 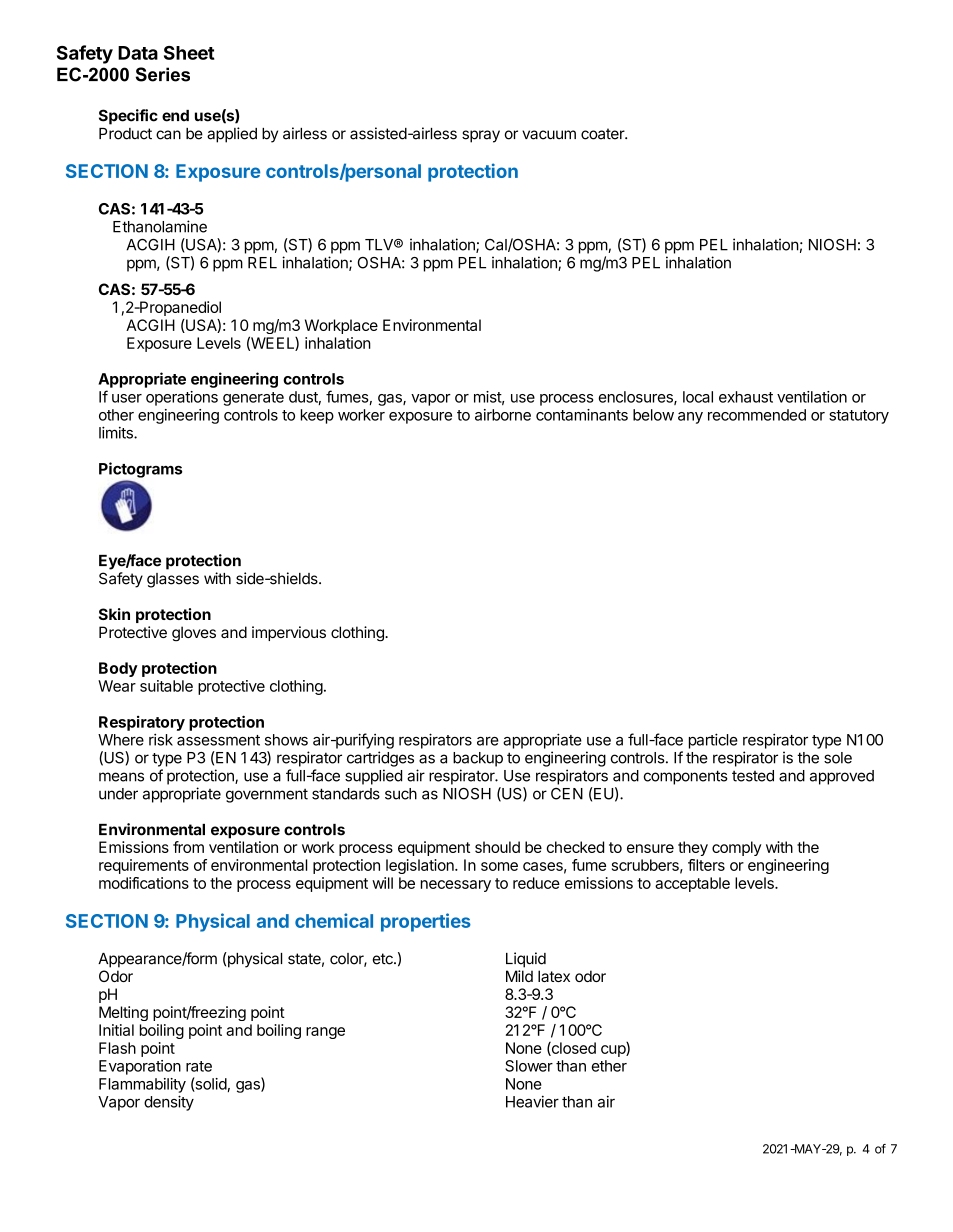 I want to click on exhaust, so click(x=746, y=397).
